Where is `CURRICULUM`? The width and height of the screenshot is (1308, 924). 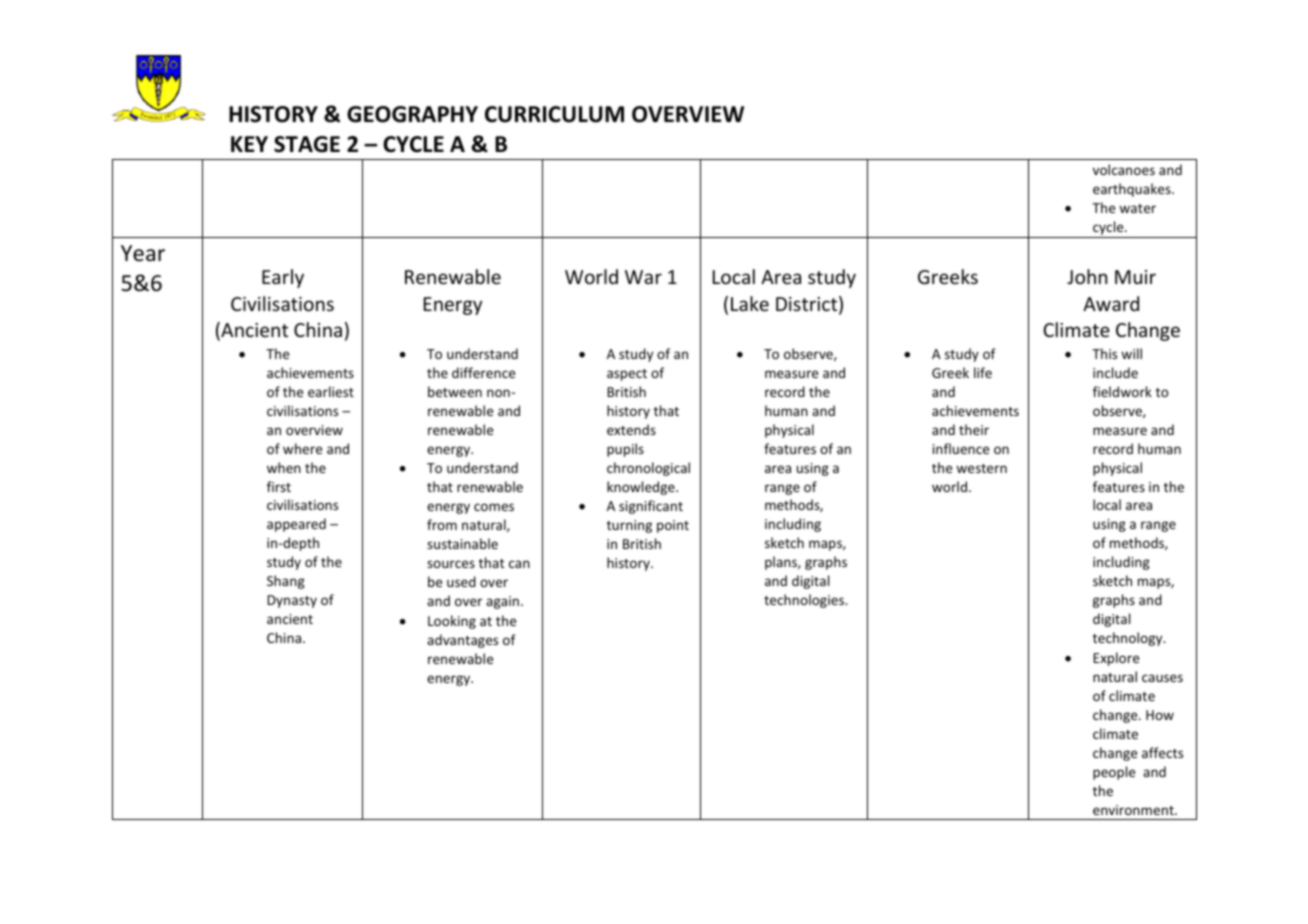
CURRICULUM is located at coordinates (554, 114).
